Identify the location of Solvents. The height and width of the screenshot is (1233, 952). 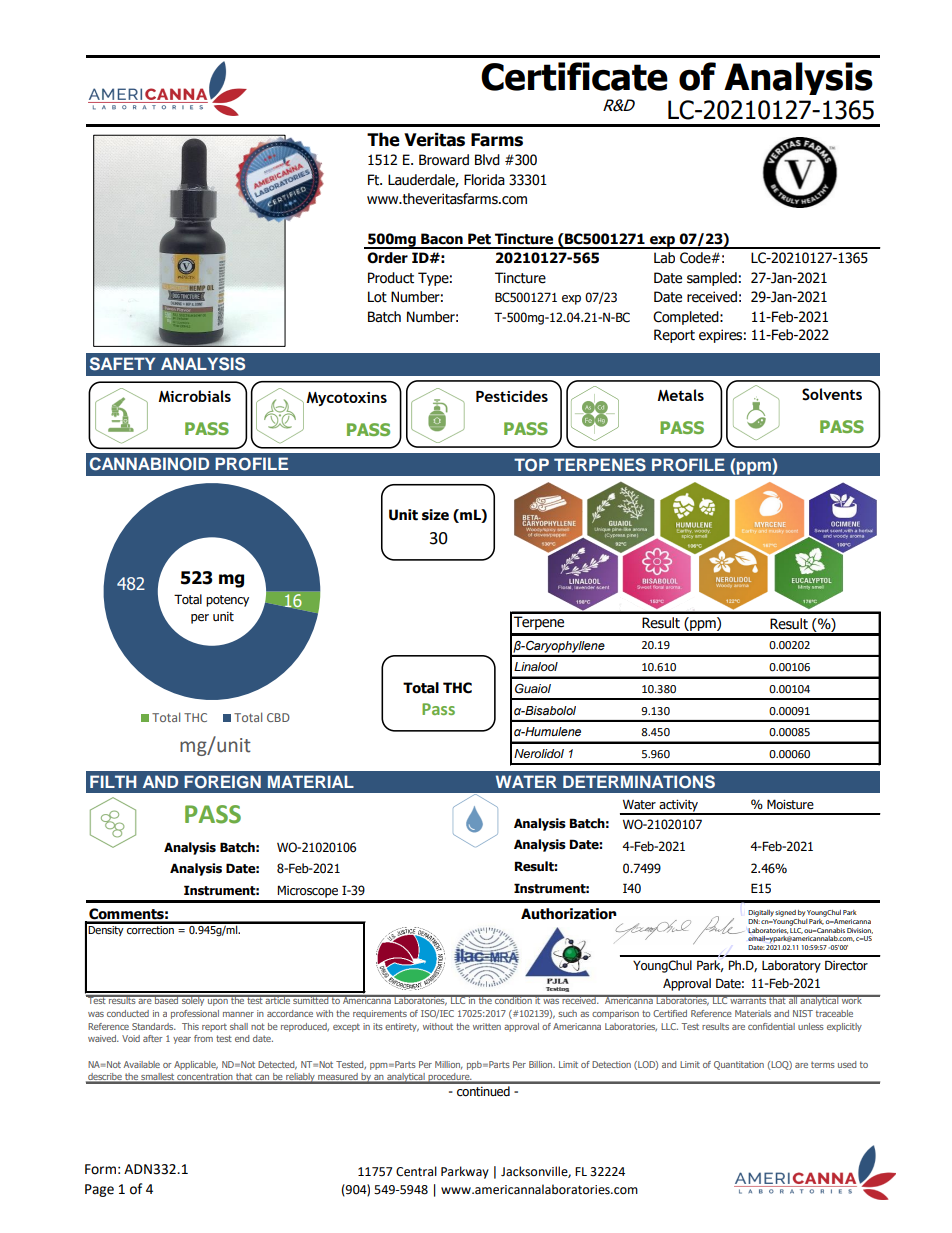
(832, 394).
